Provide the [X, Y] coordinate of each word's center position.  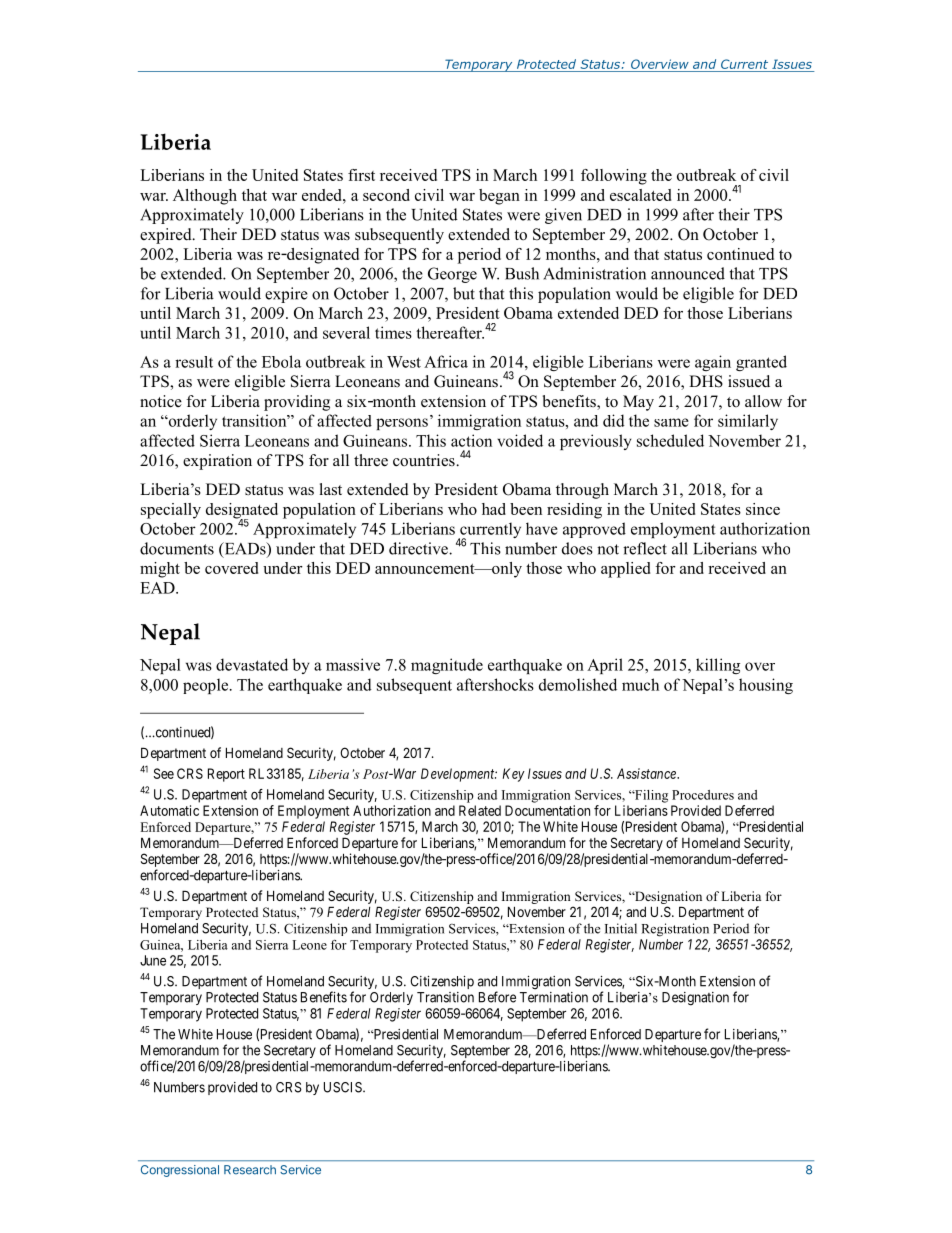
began [499, 197]
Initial [621, 928]
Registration [675, 930]
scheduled [670, 440]
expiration [217, 462]
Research [250, 1170]
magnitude [447, 666]
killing [718, 666]
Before [497, 997]
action [471, 440]
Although [205, 197]
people [207, 686]
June [153, 960]
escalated [640, 195]
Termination [554, 997]
